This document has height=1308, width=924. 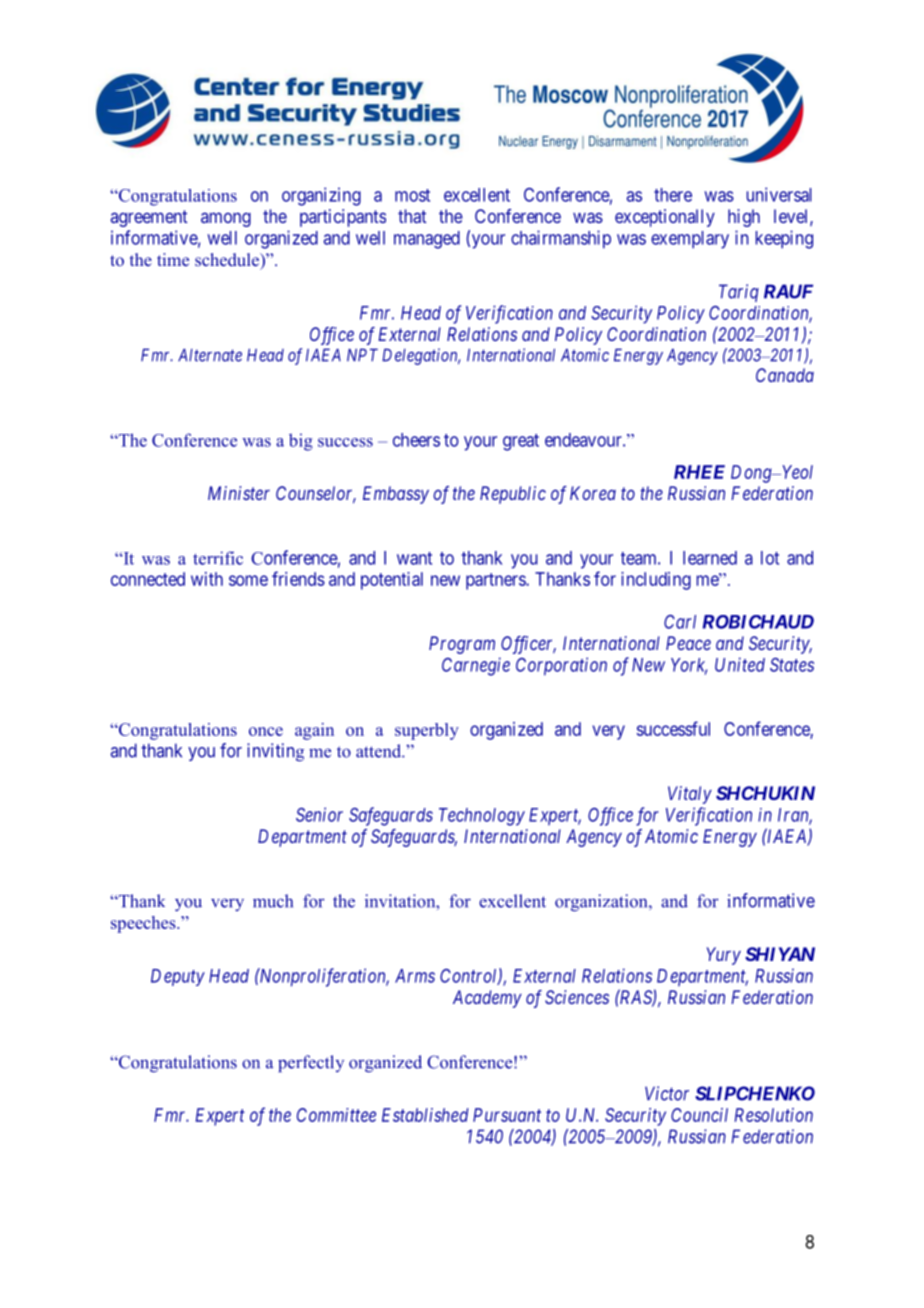 I want to click on managed, so click(x=427, y=240).
